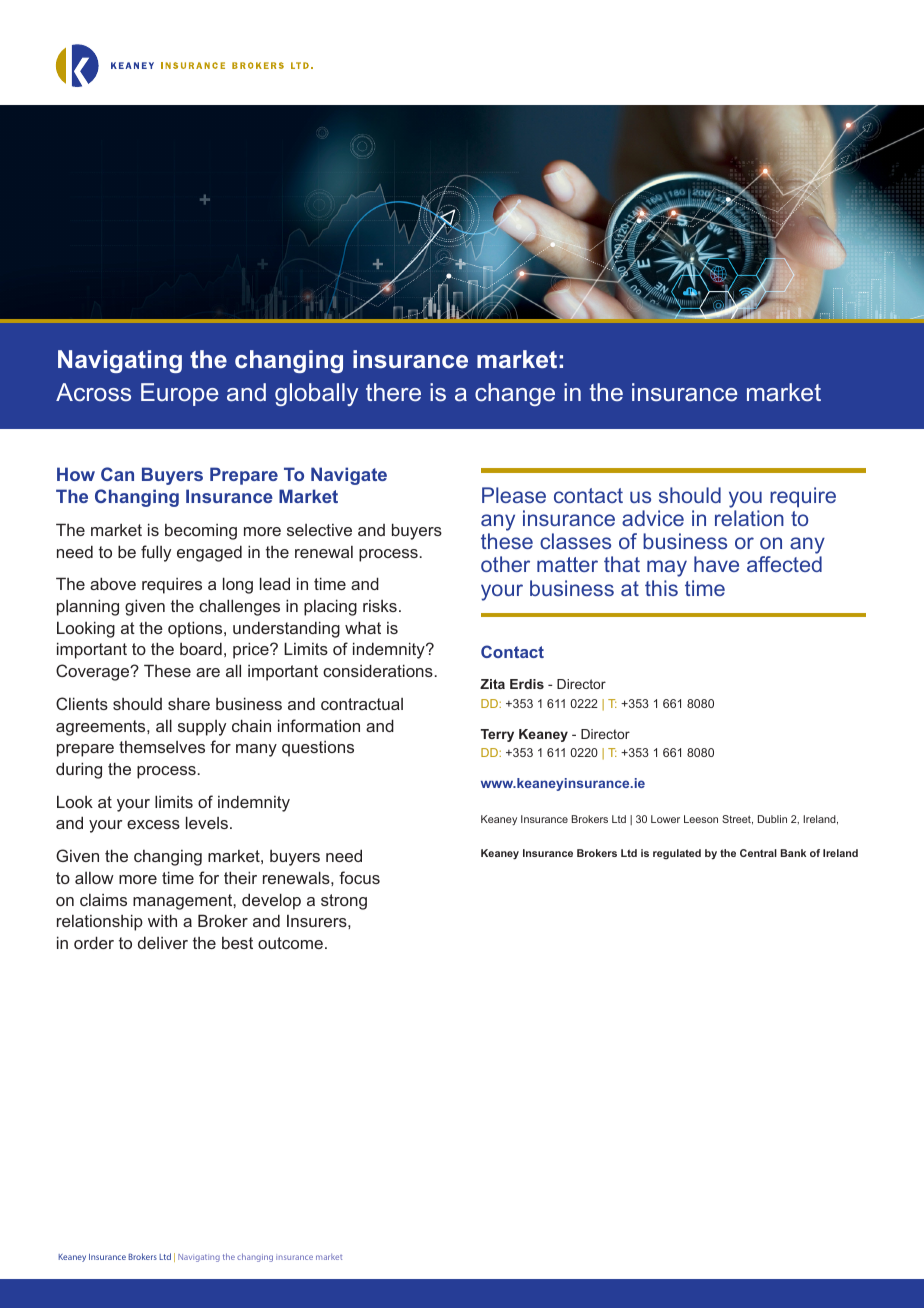 Image resolution: width=924 pixels, height=1308 pixels. What do you see at coordinates (661, 588) in the page?
I see `this` at bounding box center [661, 588].
